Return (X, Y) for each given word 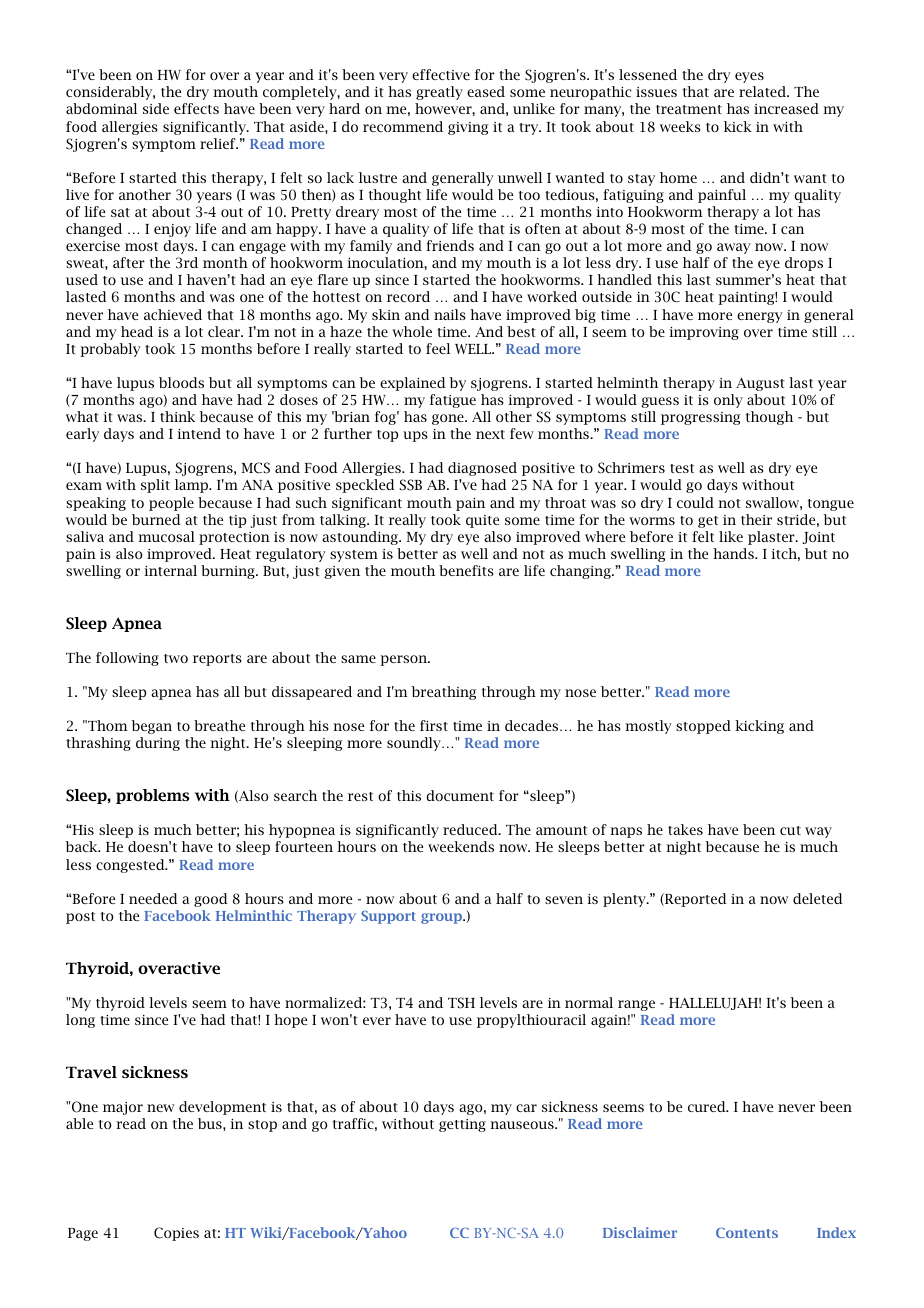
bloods (181, 382)
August (760, 384)
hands (734, 553)
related (764, 91)
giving (468, 128)
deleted (818, 898)
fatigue (453, 401)
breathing (444, 693)
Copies (176, 1234)
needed (153, 898)
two (176, 658)
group (442, 918)
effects (196, 108)
